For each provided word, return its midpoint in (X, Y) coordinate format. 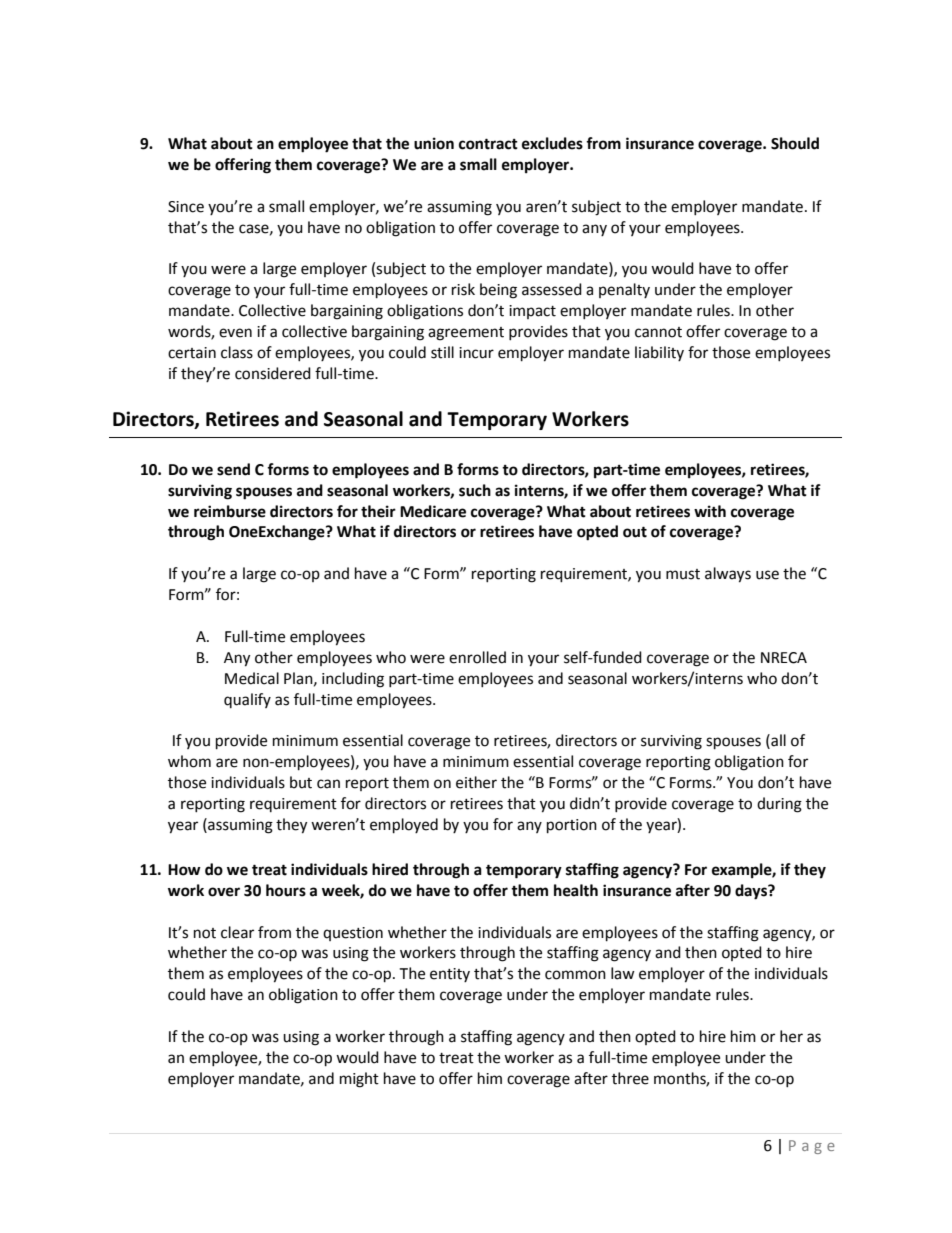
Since (186, 207)
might (359, 1080)
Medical (252, 678)
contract (488, 144)
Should (795, 143)
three (630, 1078)
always (728, 575)
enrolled (477, 657)
